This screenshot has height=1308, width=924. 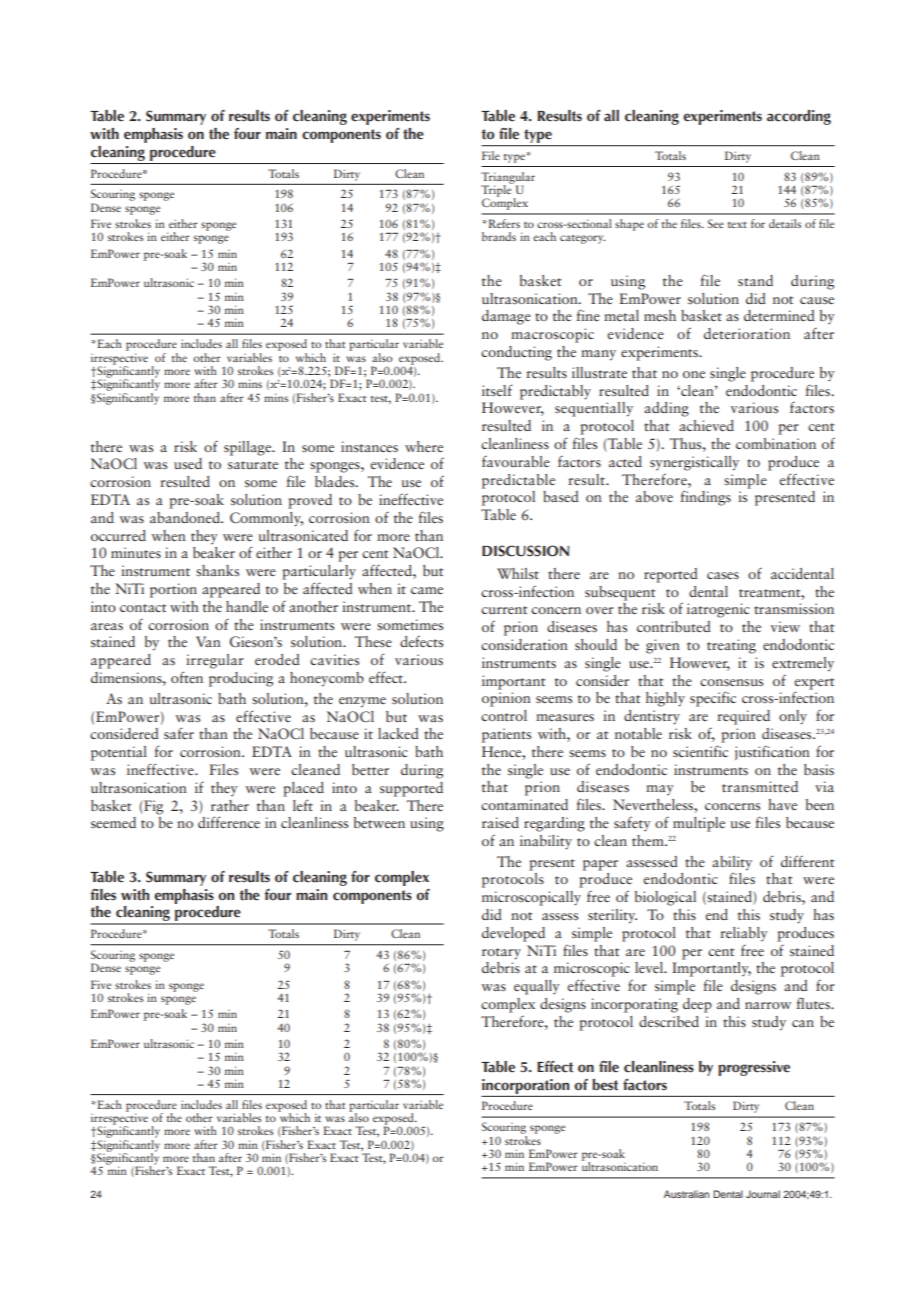 I want to click on treating, so click(x=731, y=646).
